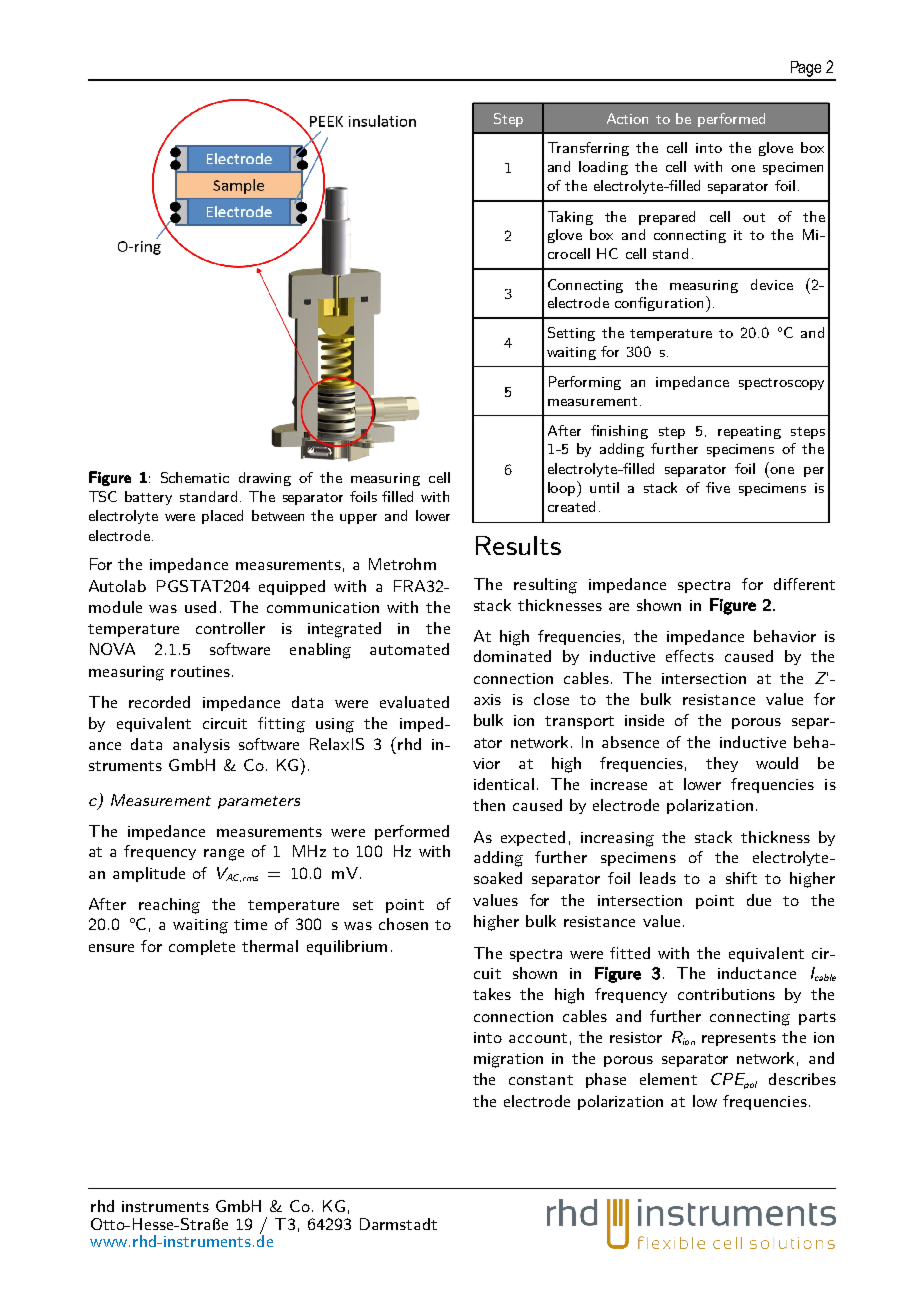  I want to click on prepared, so click(667, 218).
